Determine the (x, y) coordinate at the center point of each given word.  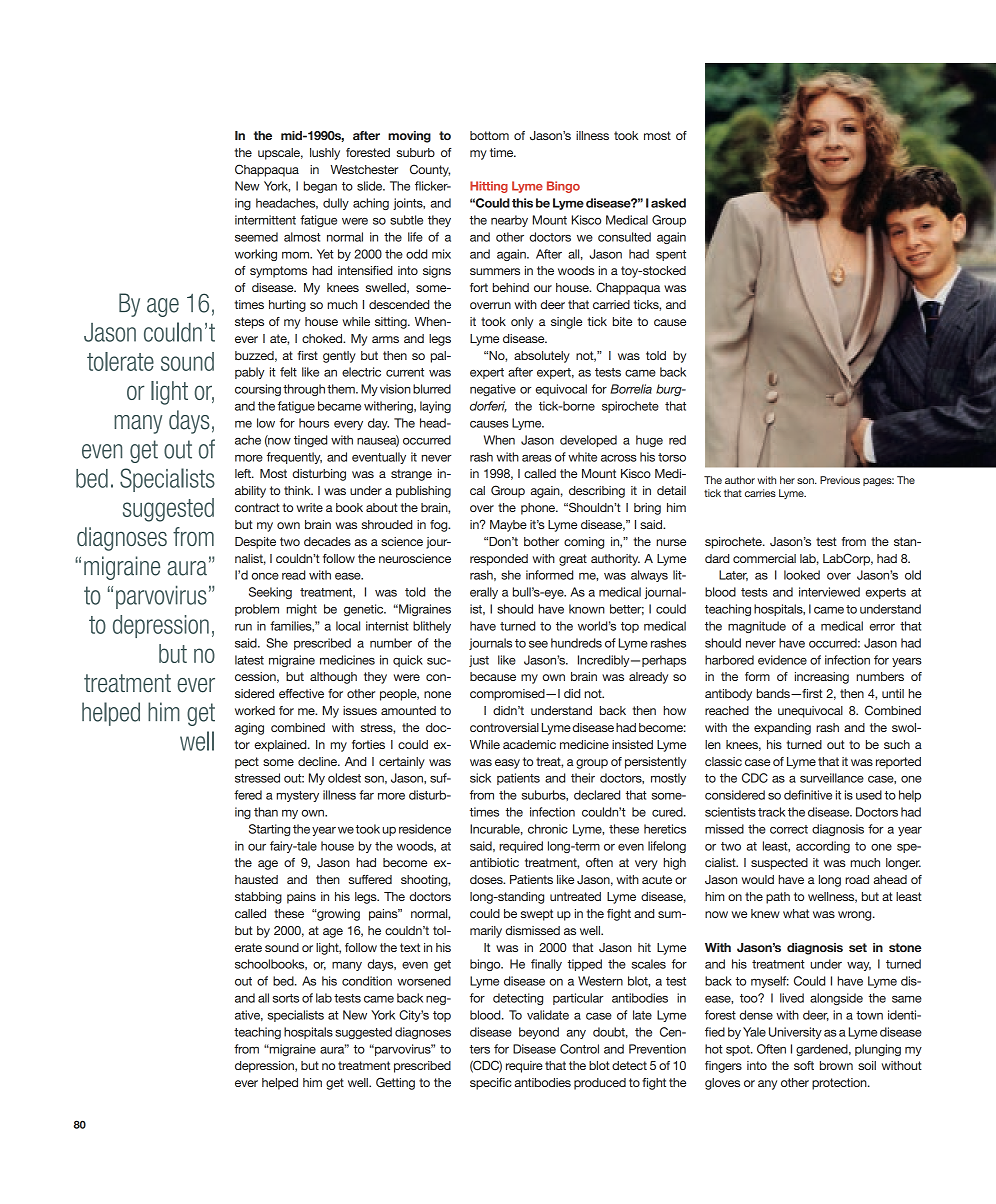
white (582, 457)
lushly (325, 154)
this (522, 203)
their (583, 778)
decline (318, 761)
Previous (840, 480)
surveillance (832, 778)
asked (668, 203)
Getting (395, 1083)
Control (579, 1049)
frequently (294, 458)
